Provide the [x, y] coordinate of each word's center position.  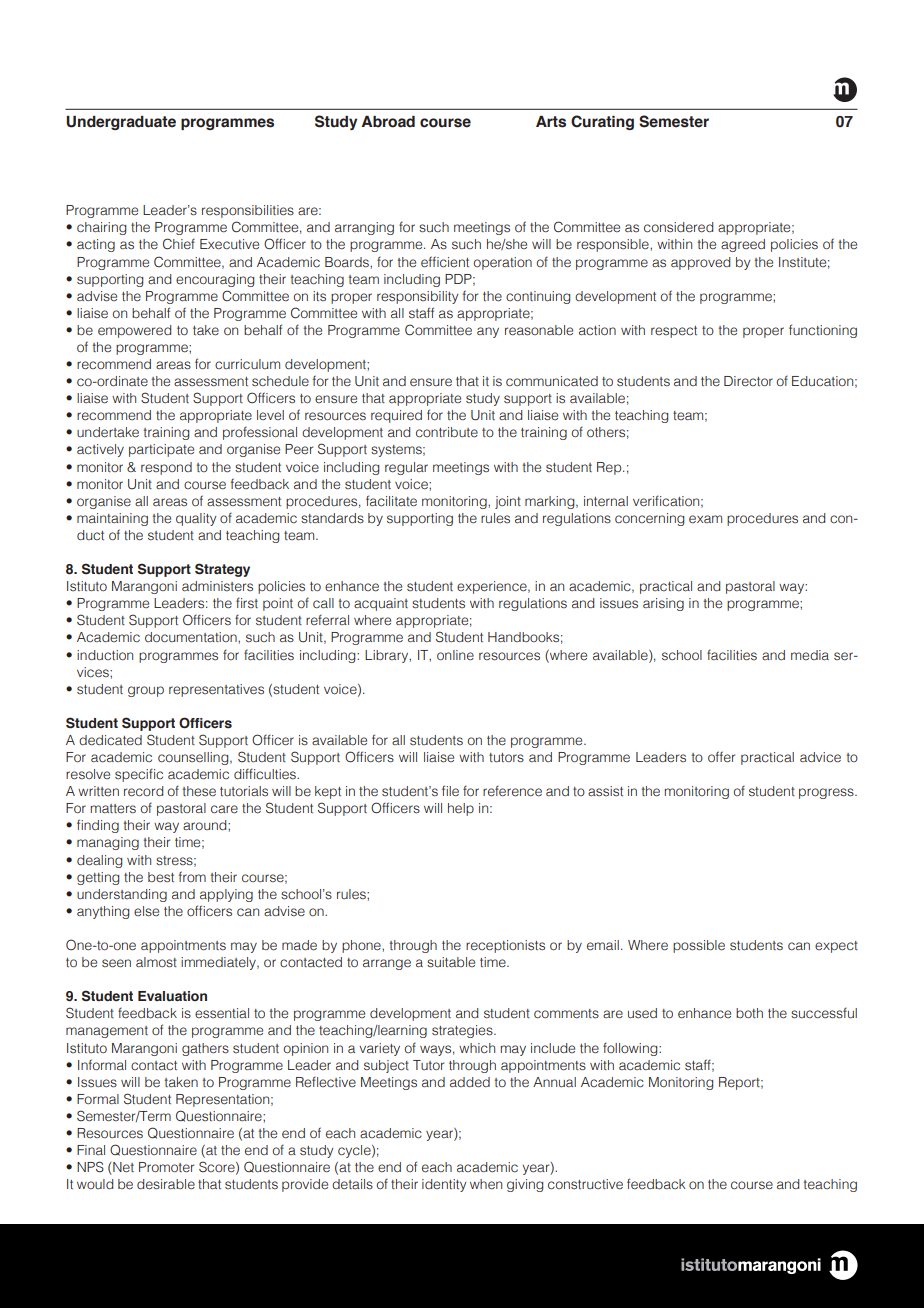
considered [678, 227]
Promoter [166, 1167]
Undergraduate [121, 123]
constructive [585, 1184]
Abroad [388, 122]
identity [444, 1185]
